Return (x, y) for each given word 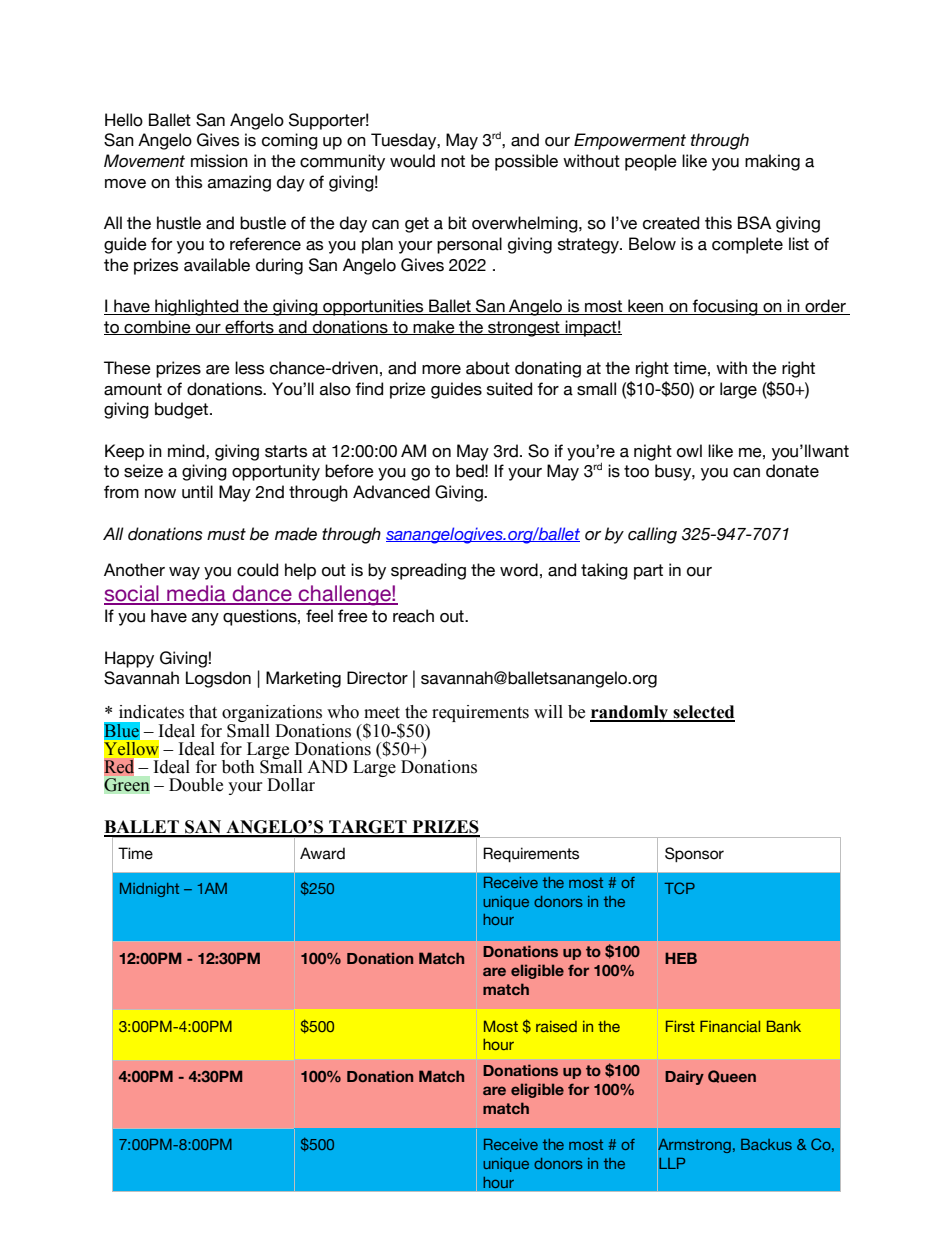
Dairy (684, 1077)
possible (526, 162)
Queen (732, 1076)
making (772, 162)
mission (219, 161)
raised (556, 1026)
